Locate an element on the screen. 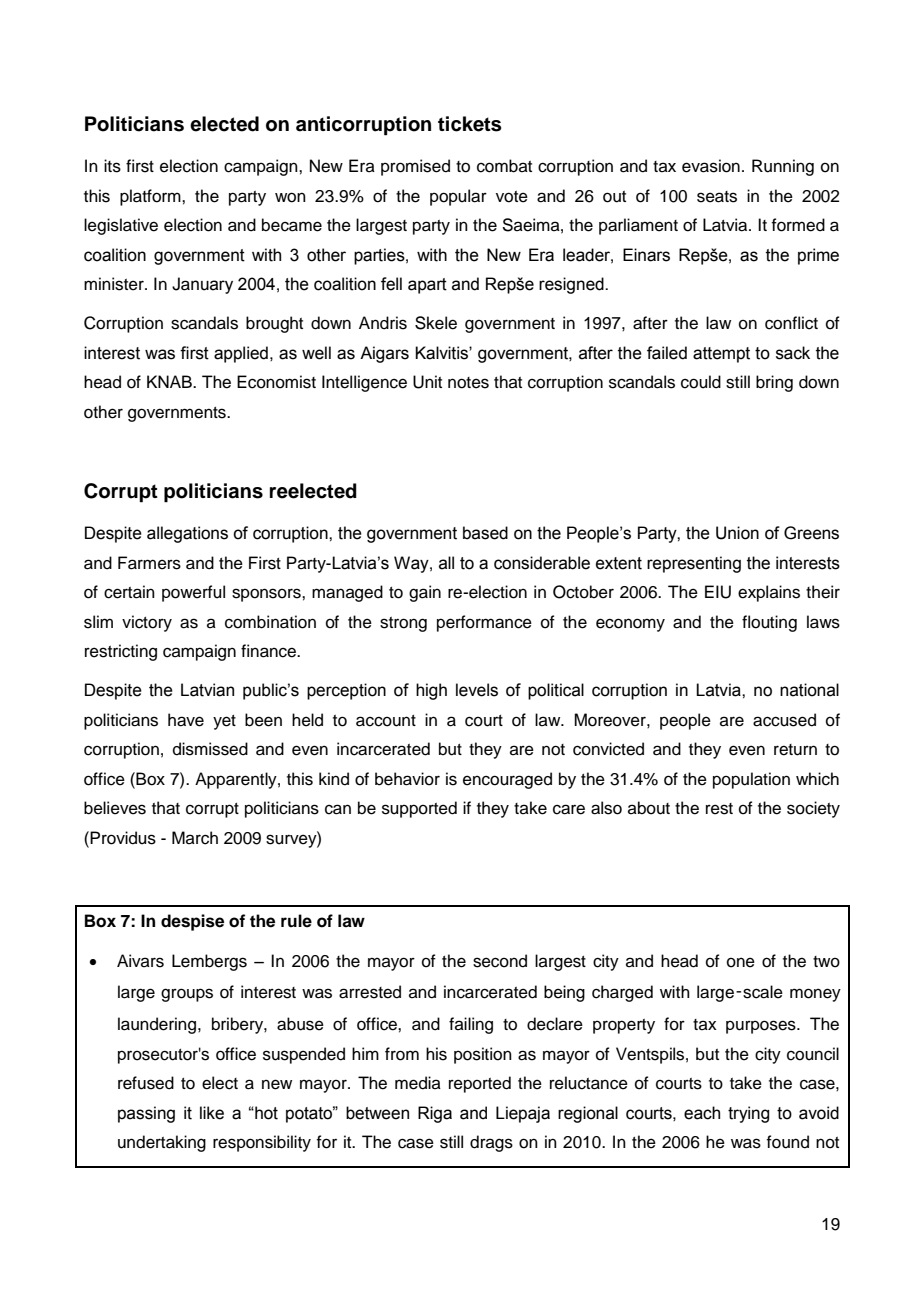 Image resolution: width=924 pixels, height=1309 pixels. population is located at coordinates (751, 780).
